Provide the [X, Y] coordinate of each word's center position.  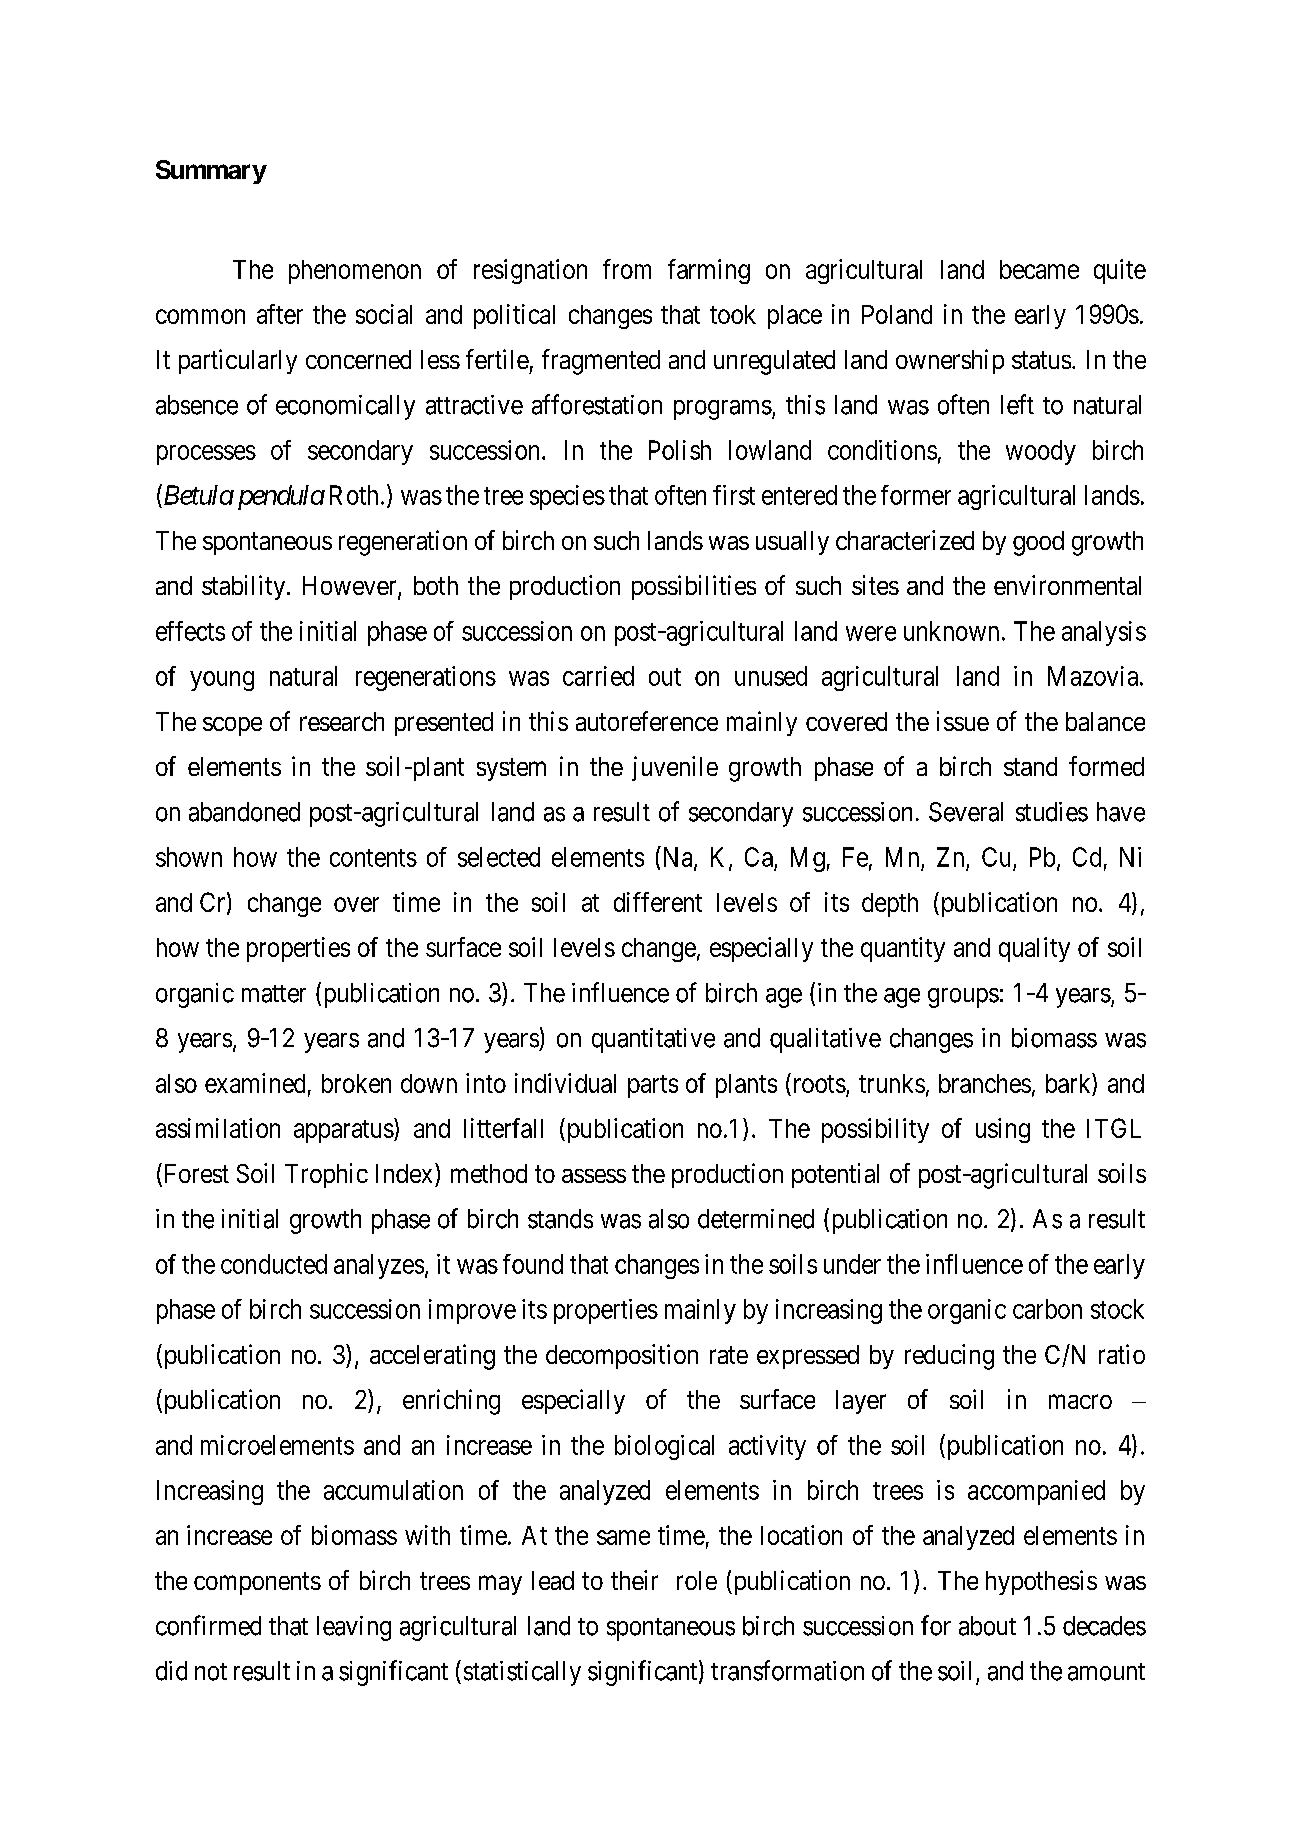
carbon [1047, 1309]
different [658, 902]
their [634, 1580]
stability [245, 587]
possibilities [694, 587]
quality [1034, 949]
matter [274, 994]
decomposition [622, 1356]
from [627, 269]
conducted [274, 1264]
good [1038, 543]
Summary [211, 172]
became [1039, 269]
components [257, 1583]
